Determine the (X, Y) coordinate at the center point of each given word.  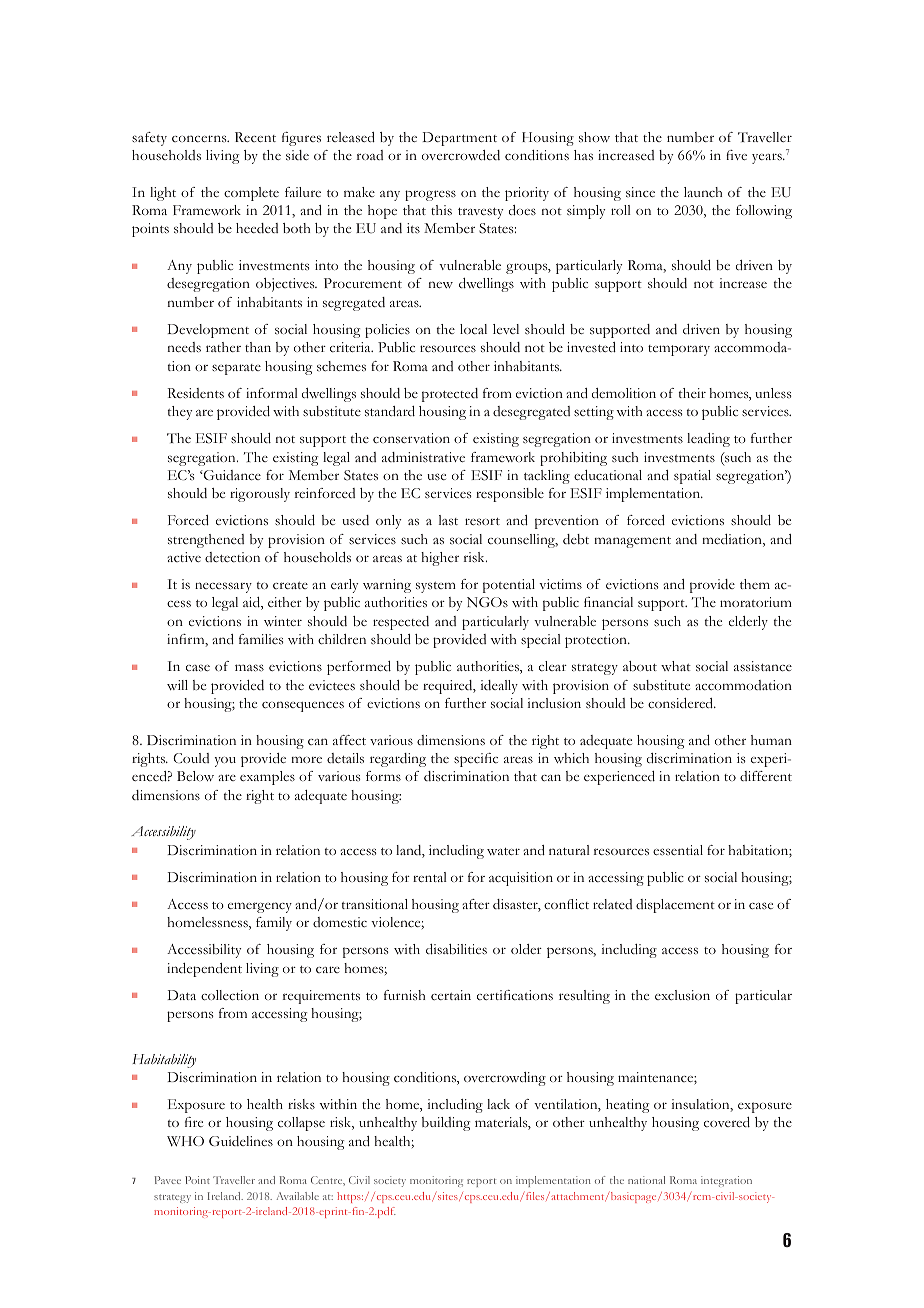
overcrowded (461, 155)
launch (703, 192)
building (446, 1124)
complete (251, 194)
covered (727, 1122)
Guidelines (241, 1141)
